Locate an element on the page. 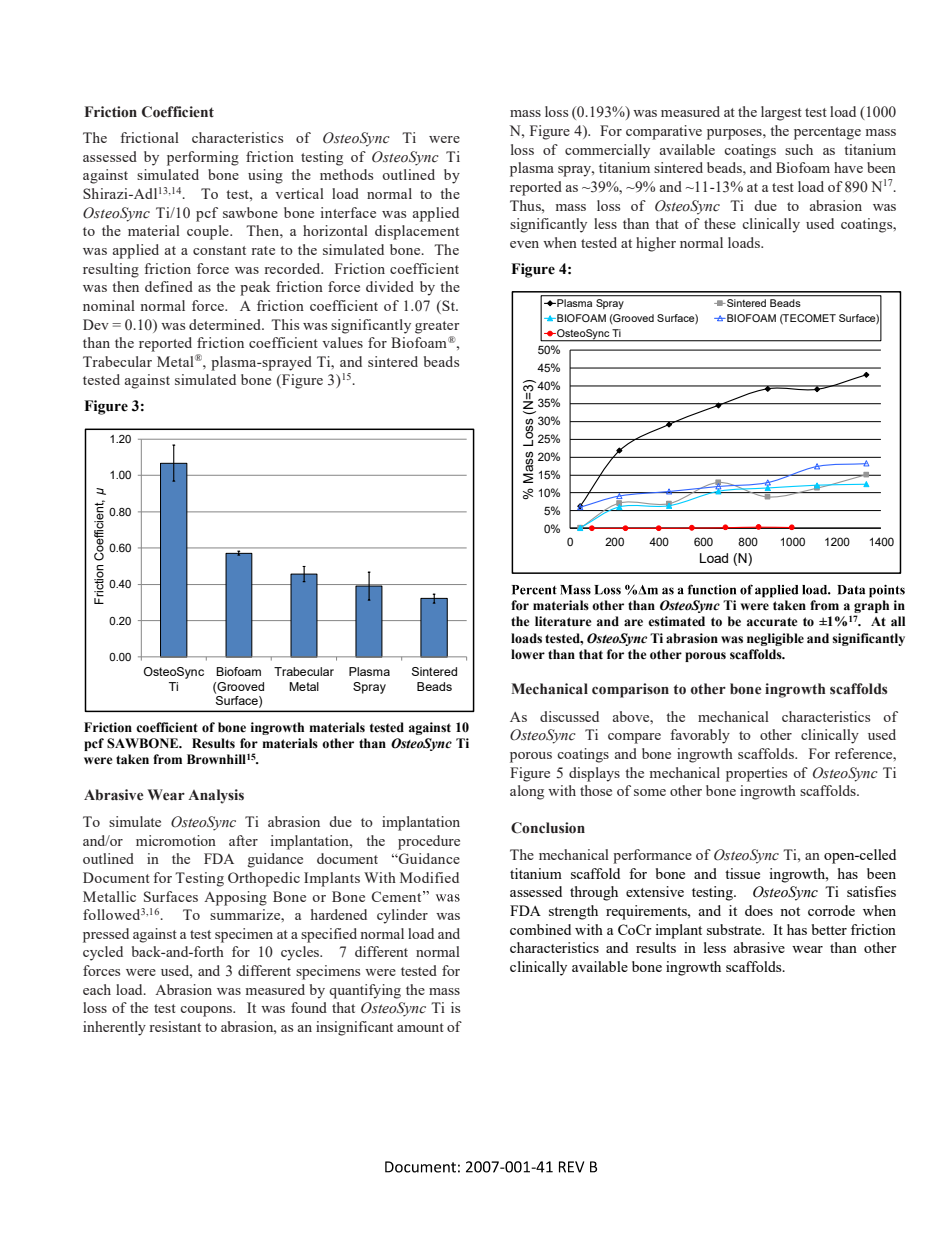 The image size is (952, 1233). commercially is located at coordinates (607, 151).
